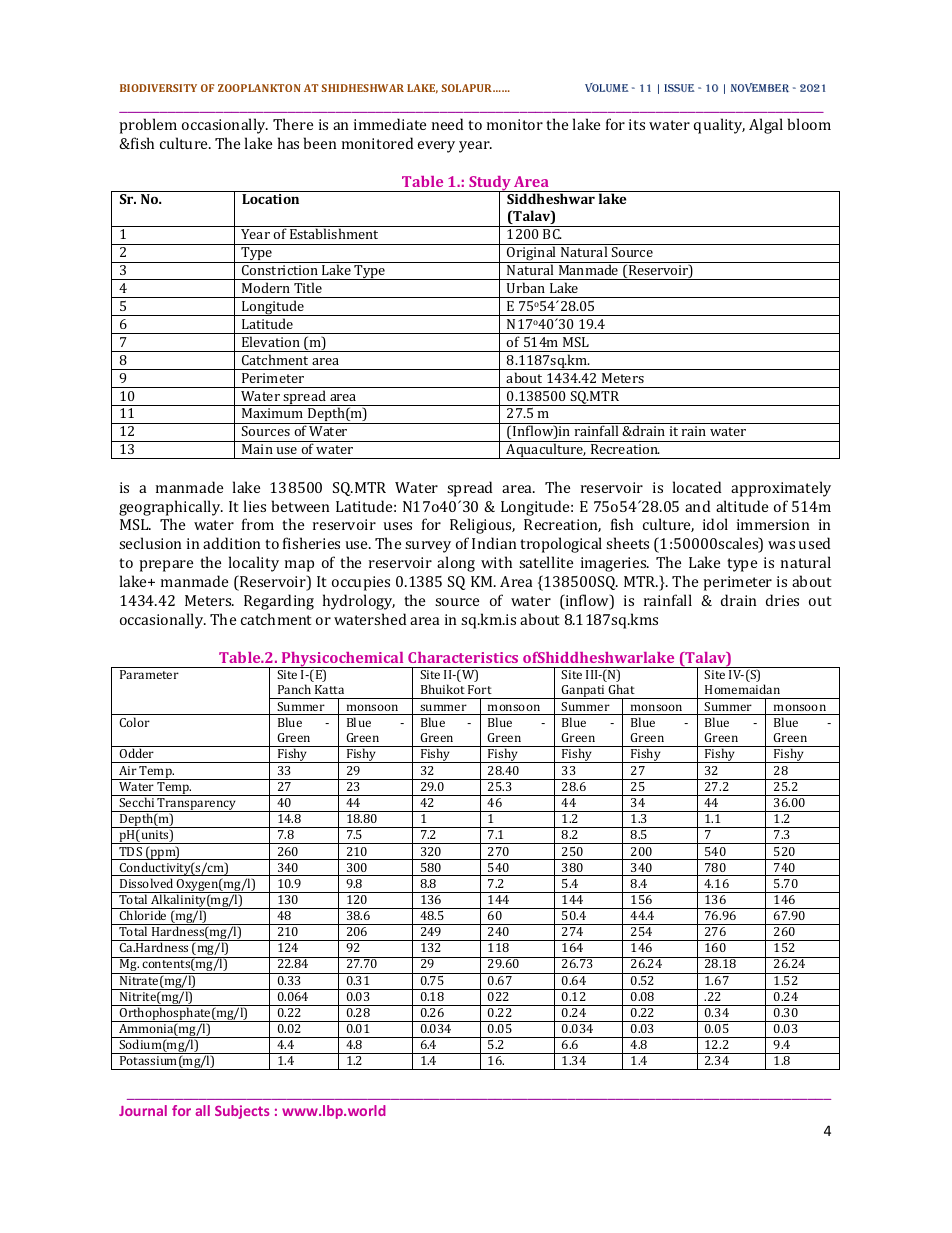 This document has height=1233, width=952. What do you see at coordinates (719, 126) in the document?
I see `quality` at bounding box center [719, 126].
